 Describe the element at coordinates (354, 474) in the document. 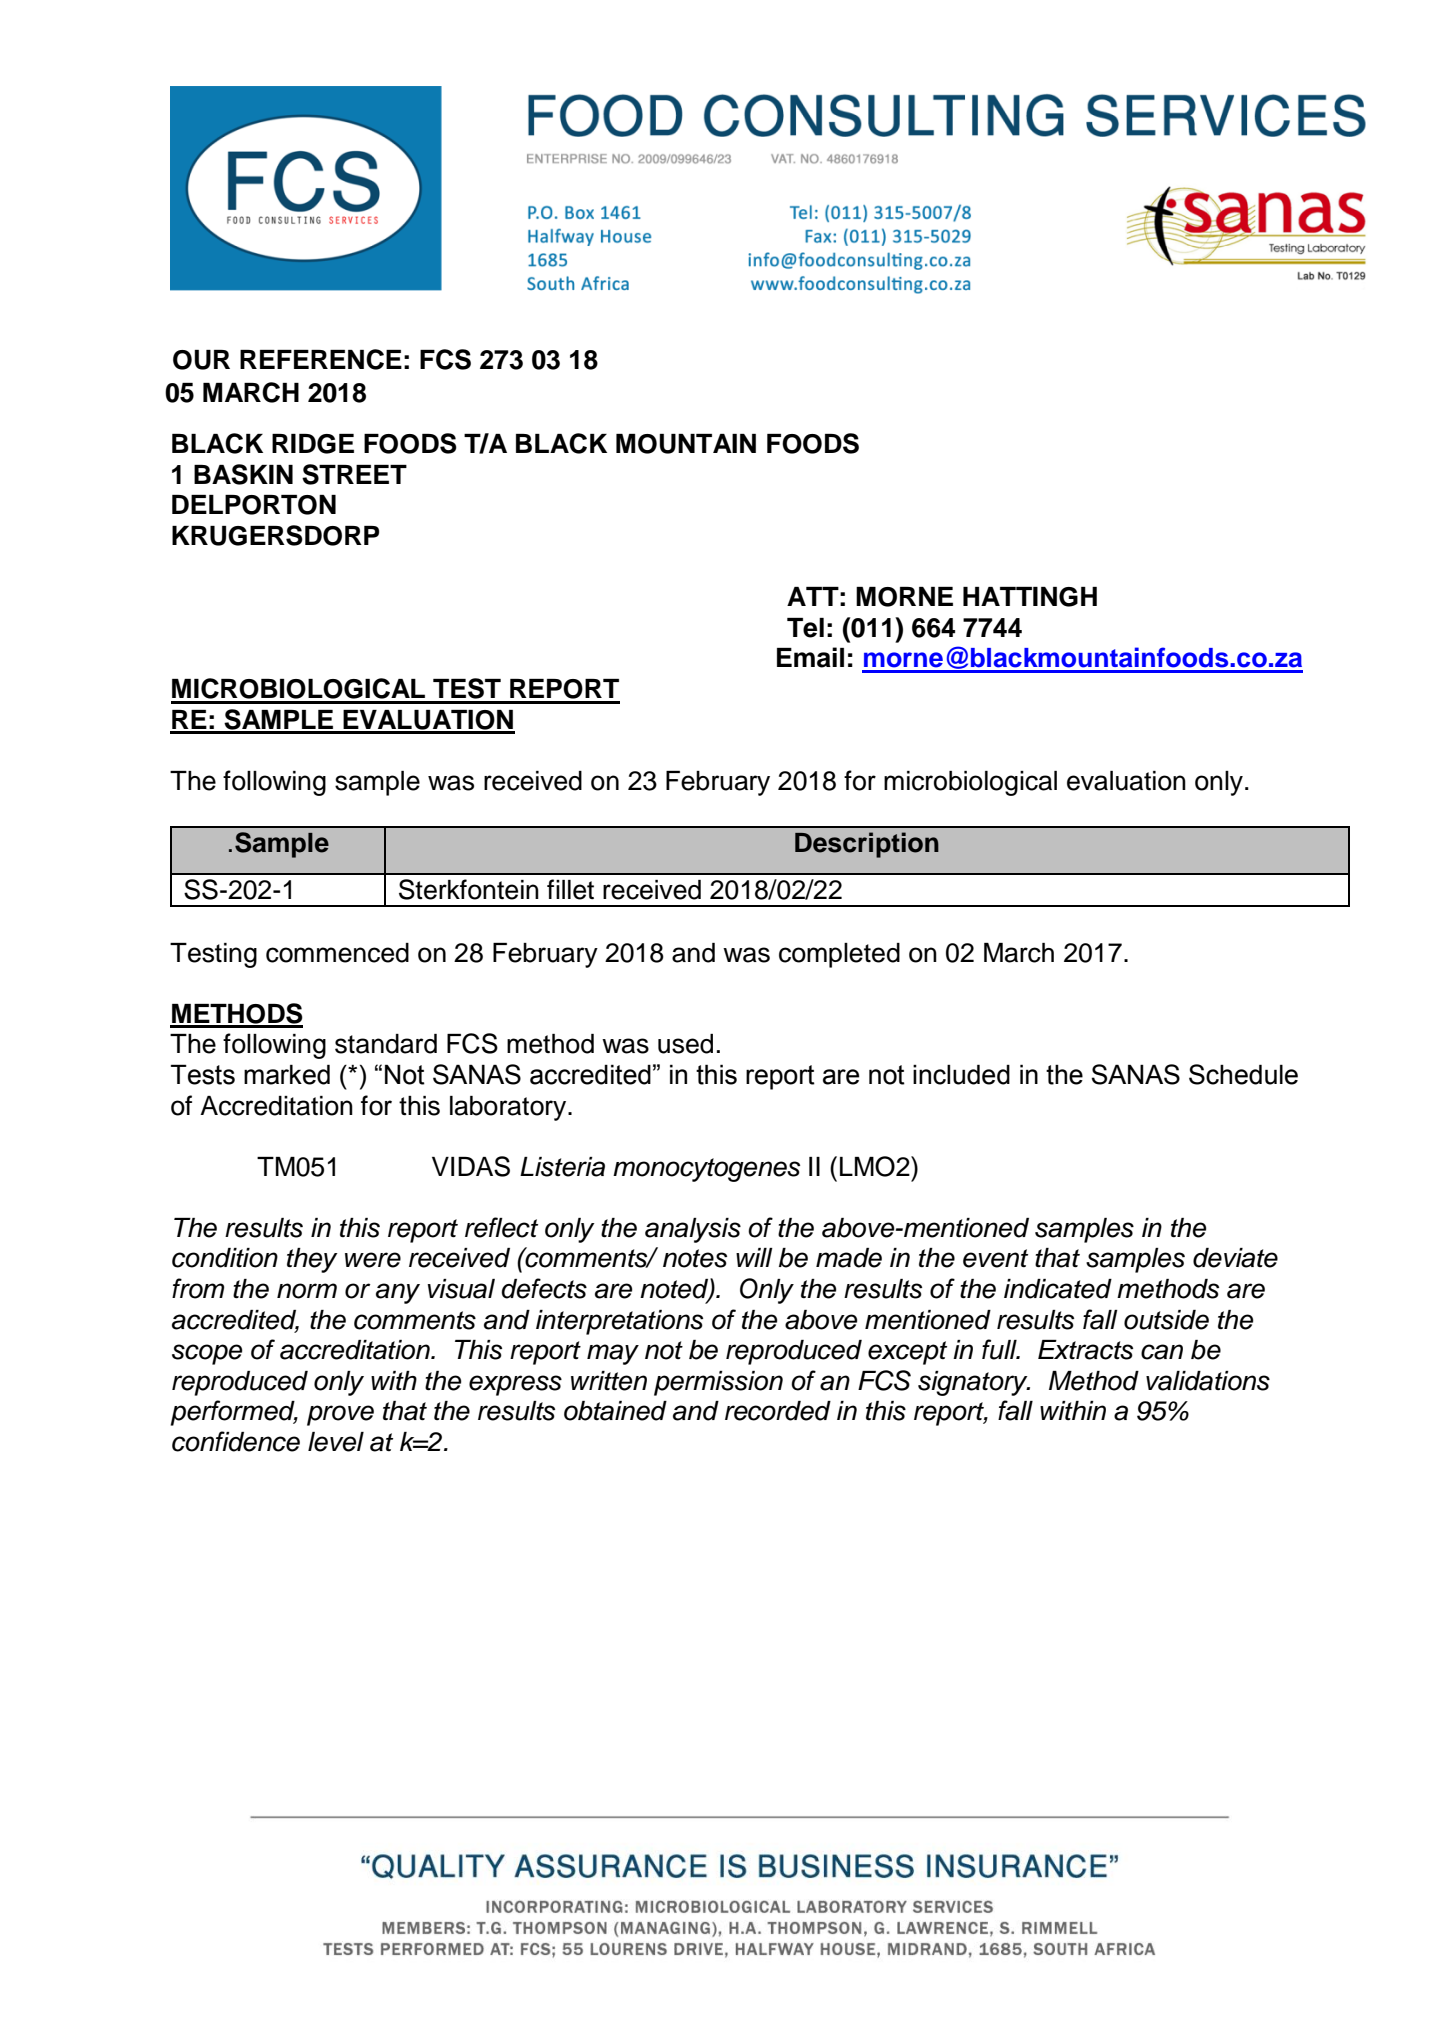

I see `STREET` at that location.
